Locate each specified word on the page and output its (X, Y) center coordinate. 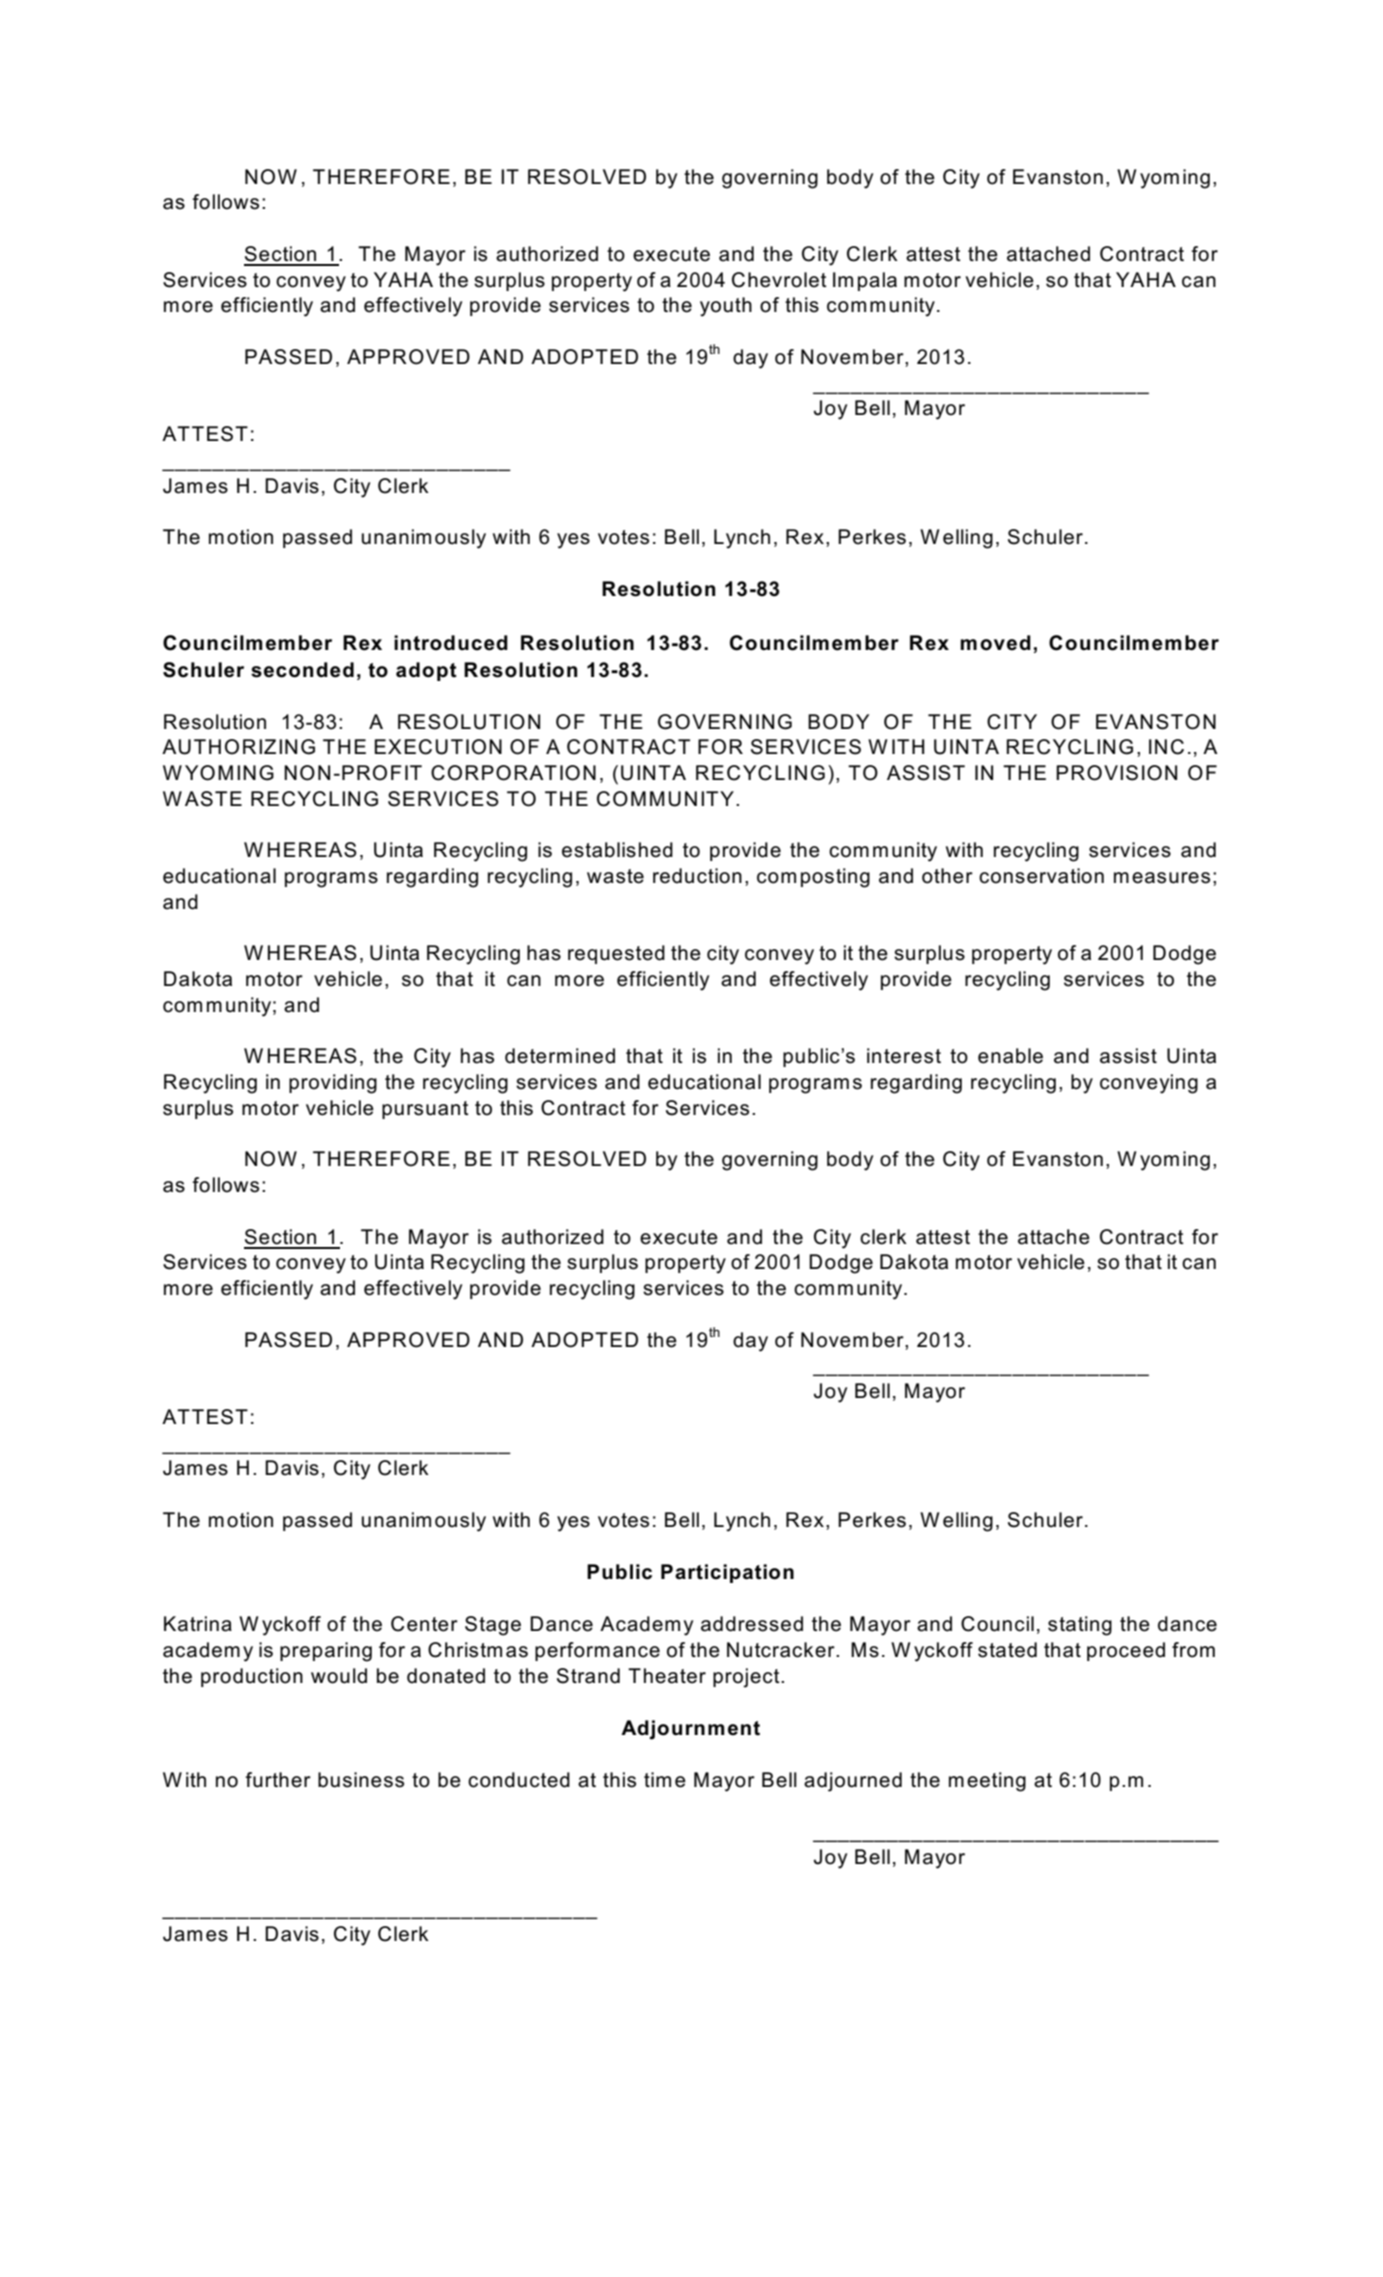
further (278, 1780)
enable (1010, 1056)
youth (726, 307)
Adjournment (690, 1730)
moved (995, 643)
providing (333, 1084)
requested (616, 954)
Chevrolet (779, 280)
